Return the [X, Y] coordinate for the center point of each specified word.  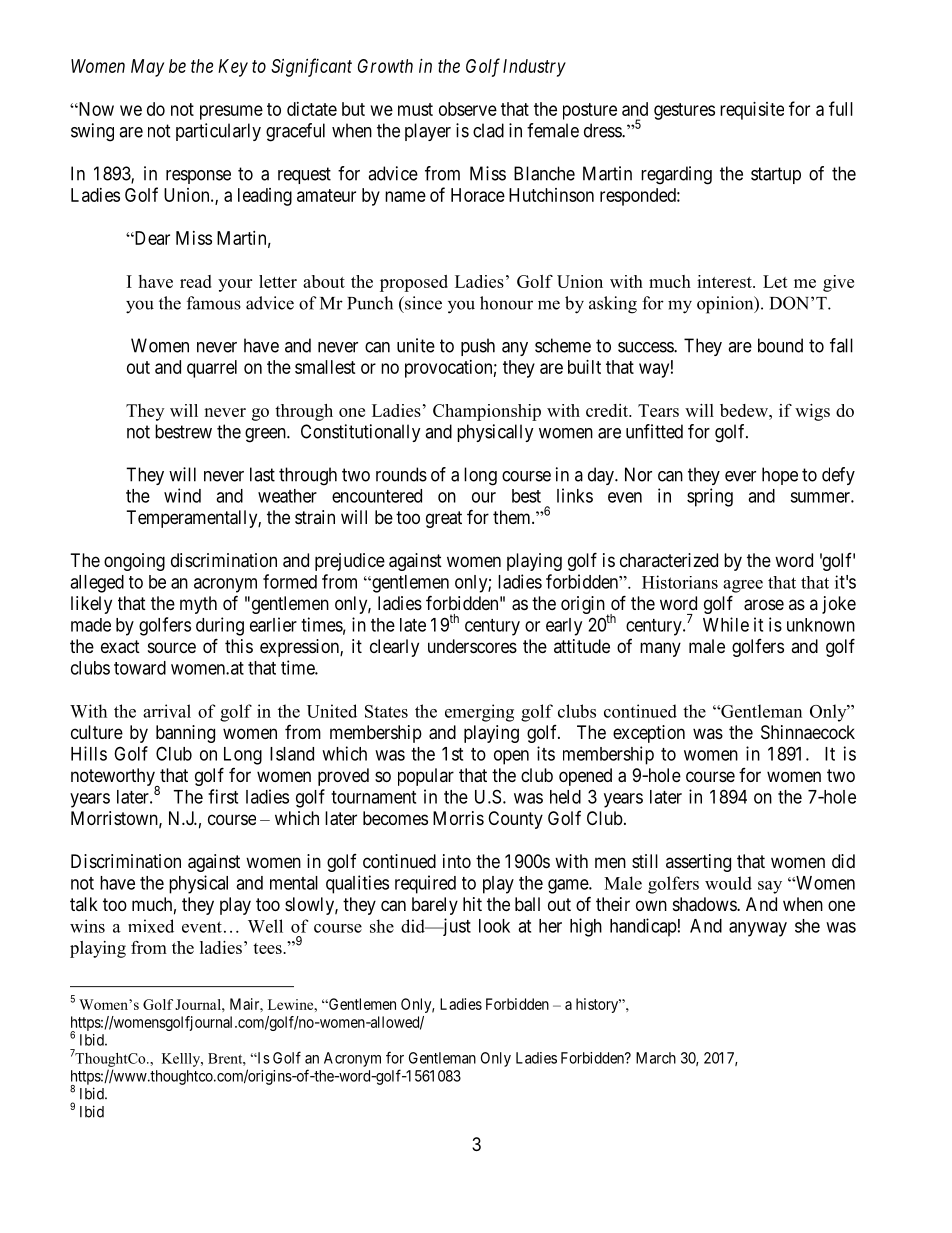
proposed [414, 283]
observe [468, 109]
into [457, 861]
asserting [698, 863]
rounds [401, 474]
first [223, 796]
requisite [752, 111]
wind [182, 495]
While [726, 624]
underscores [472, 646]
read [196, 281]
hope [780, 476]
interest [725, 281]
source [172, 647]
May [147, 68]
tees [268, 948]
